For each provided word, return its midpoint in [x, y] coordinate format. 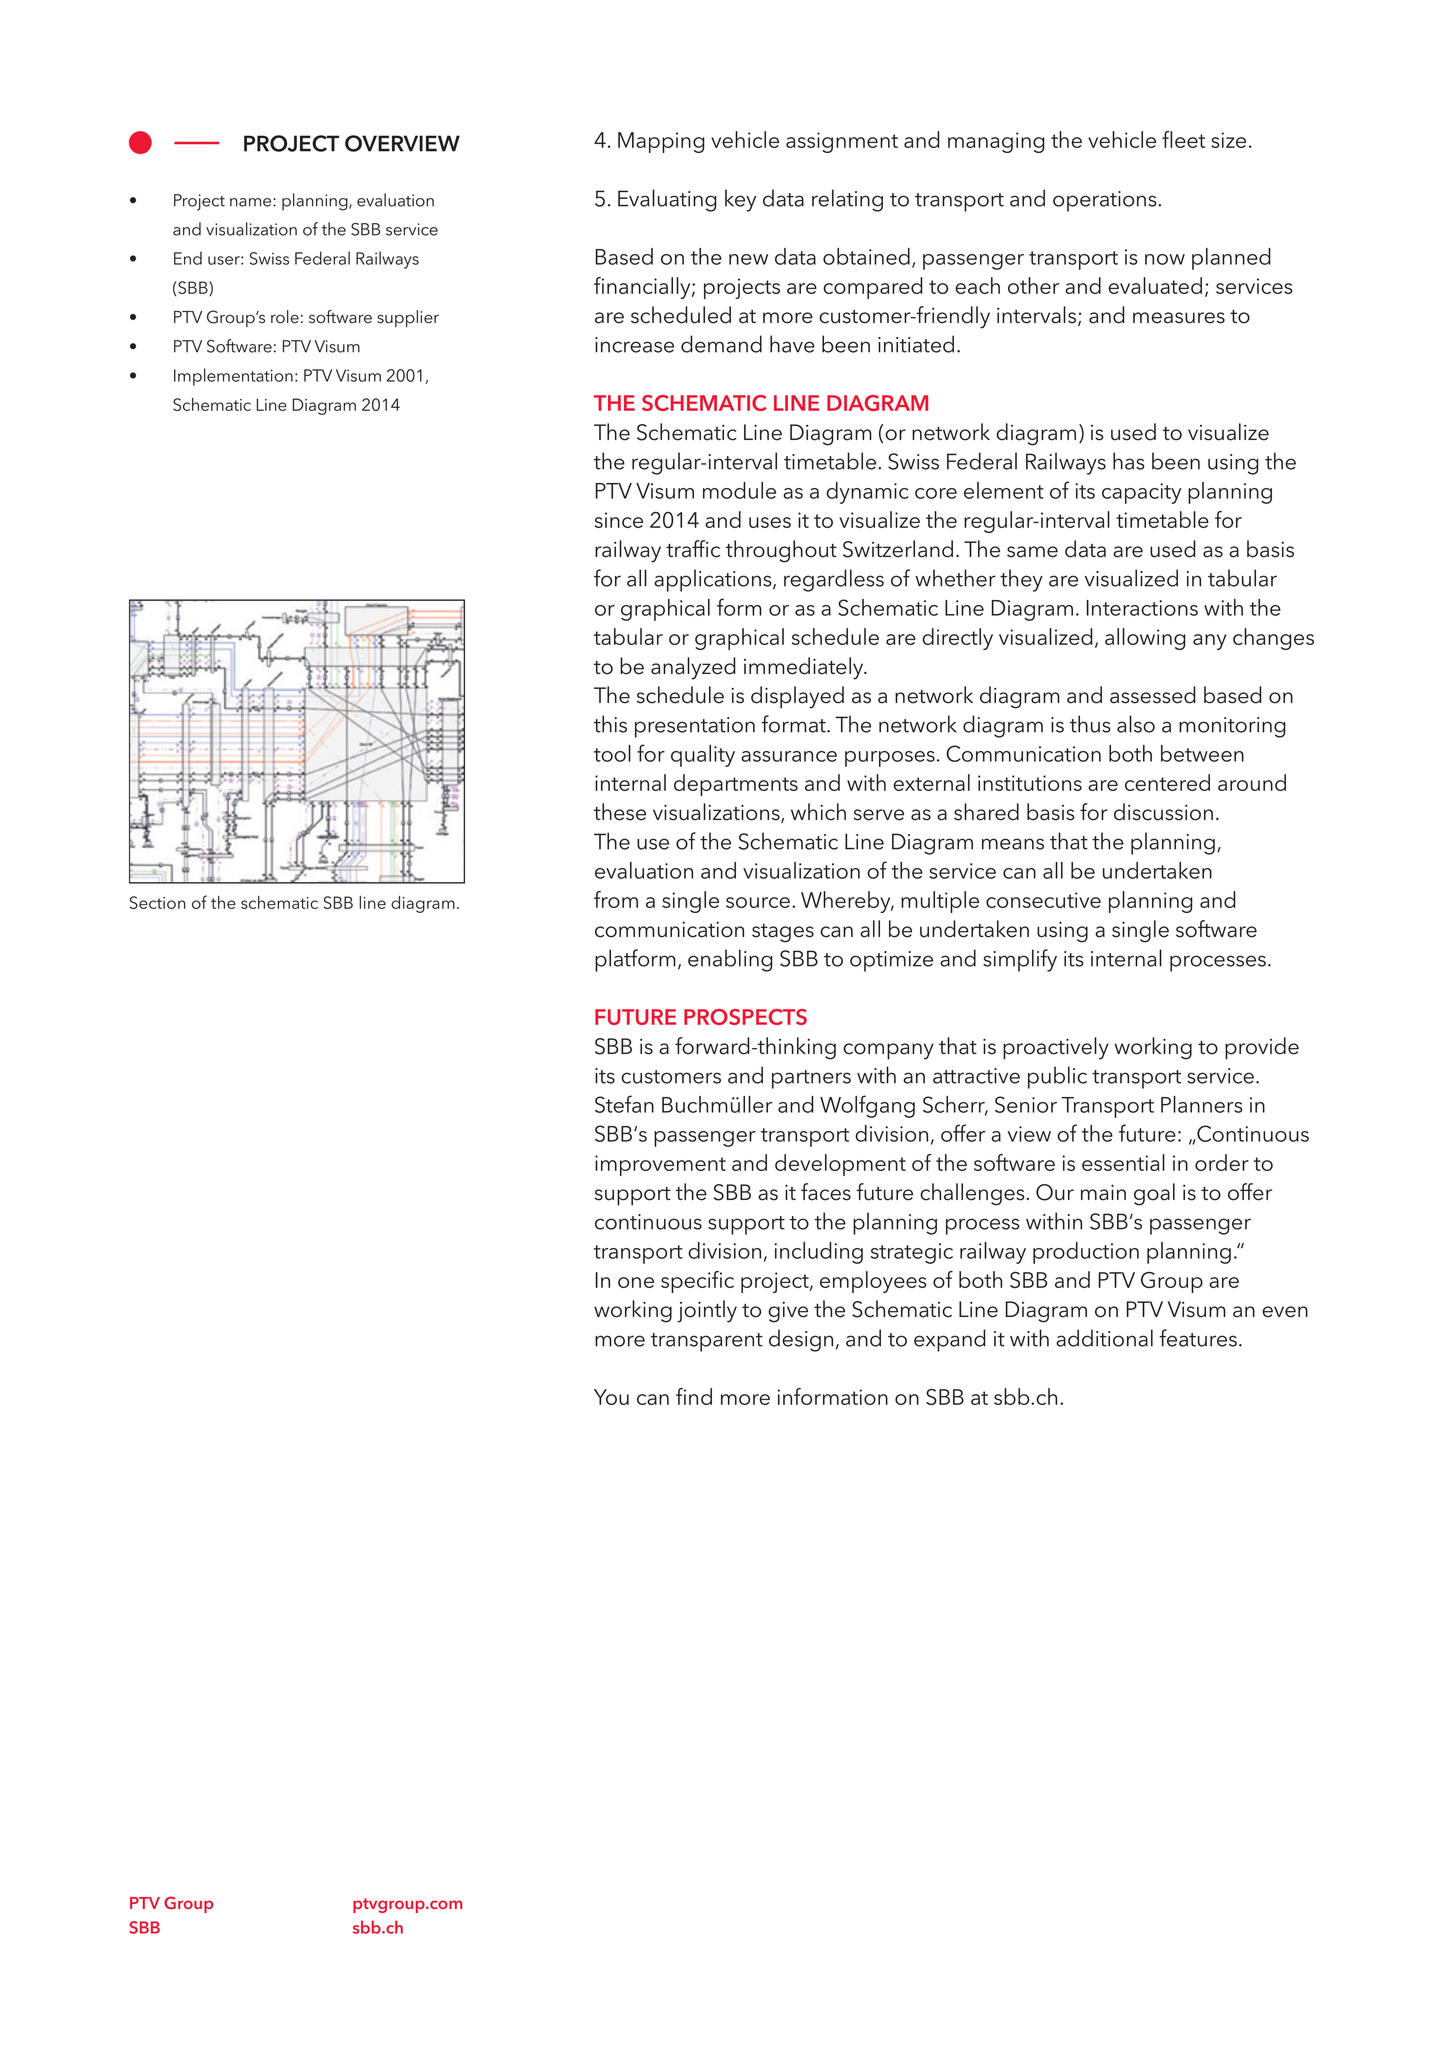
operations [1106, 201]
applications [714, 580]
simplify [1020, 960]
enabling [730, 960]
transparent [707, 1342]
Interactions [1142, 608]
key [740, 200]
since [619, 520]
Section [158, 902]
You [611, 1397]
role [285, 317]
